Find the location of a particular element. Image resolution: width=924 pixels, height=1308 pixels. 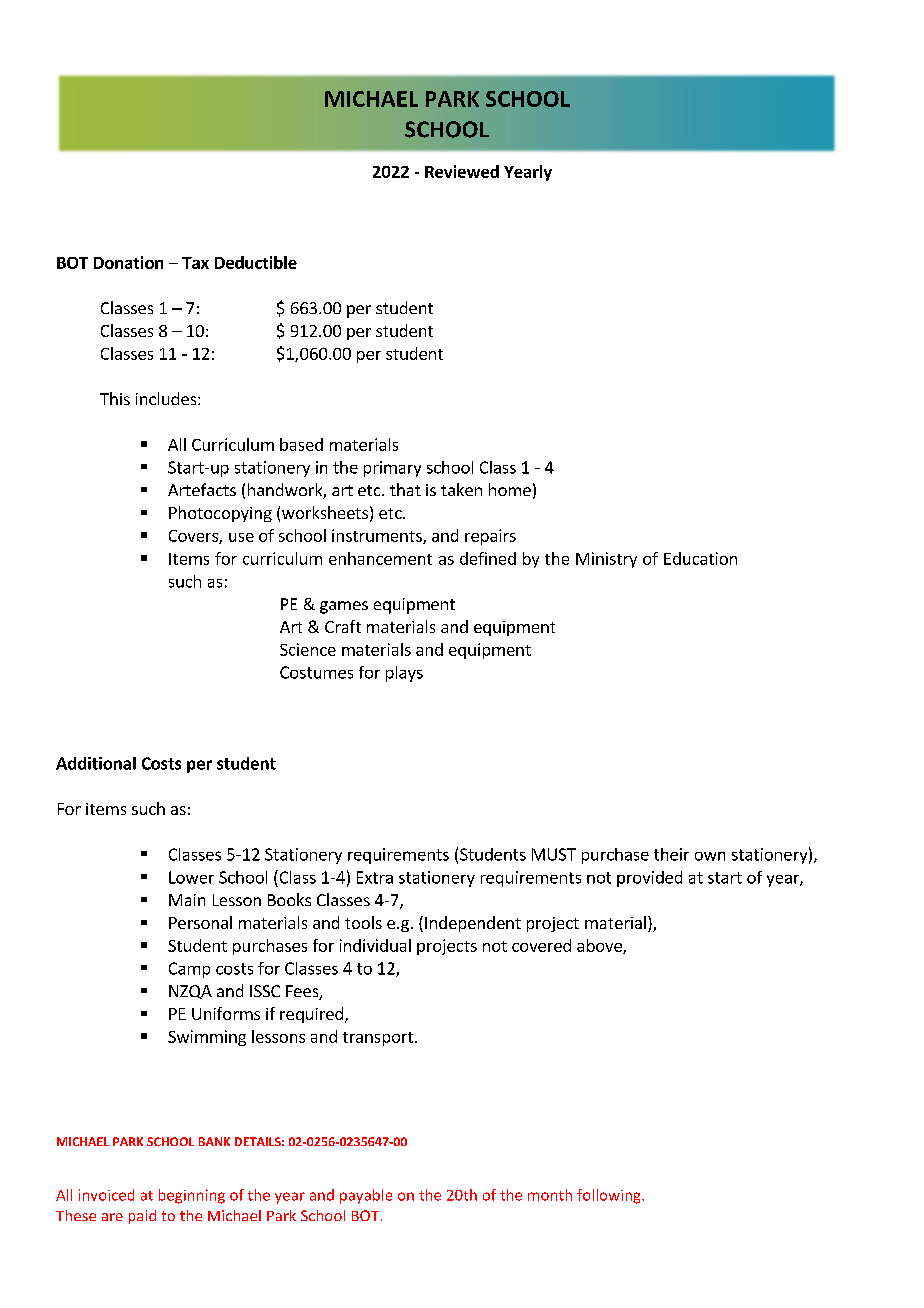

Ministry is located at coordinates (606, 560).
